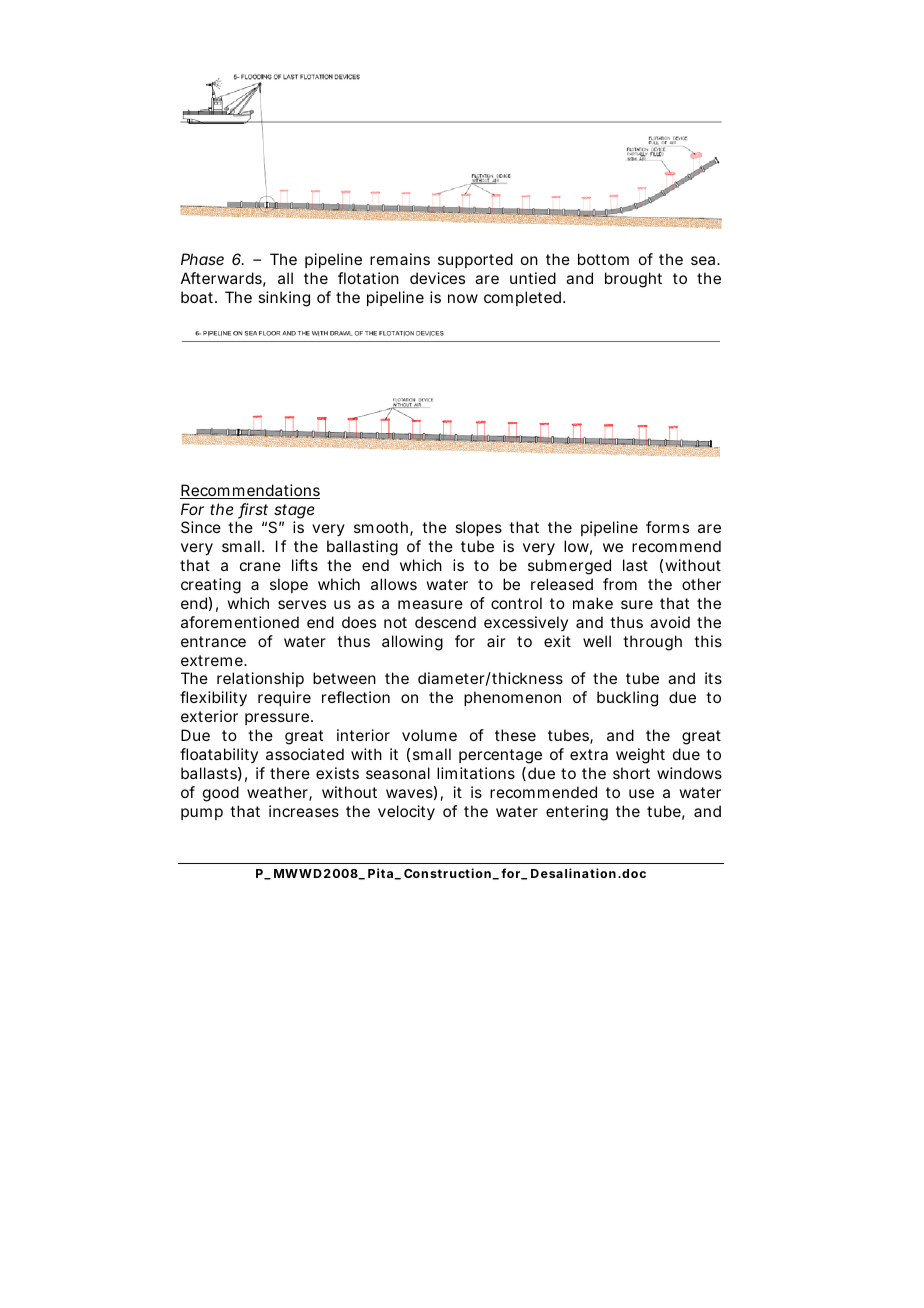  Describe the element at coordinates (279, 793) in the screenshot. I see `weather` at that location.
